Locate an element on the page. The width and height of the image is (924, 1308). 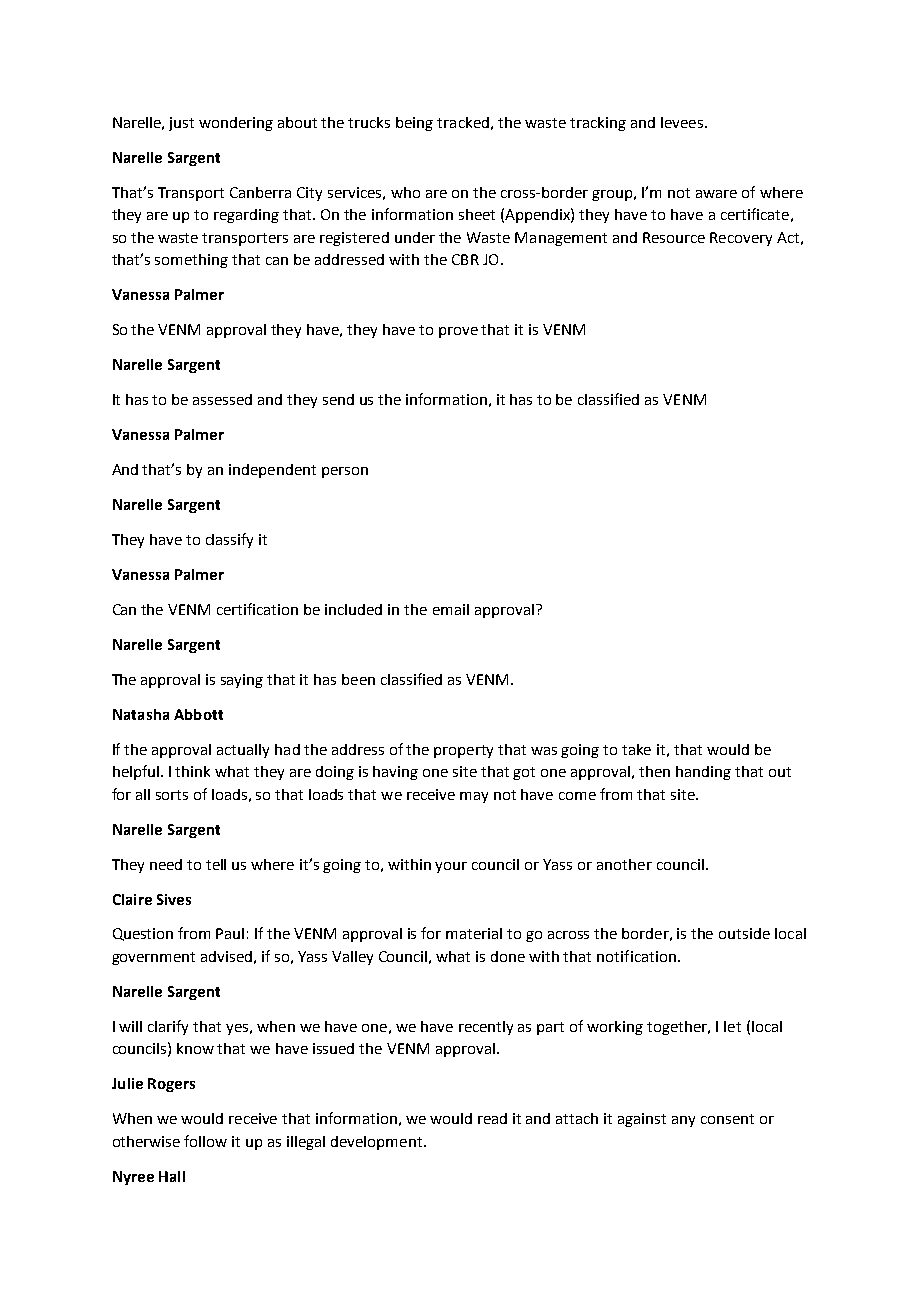
take is located at coordinates (636, 749).
